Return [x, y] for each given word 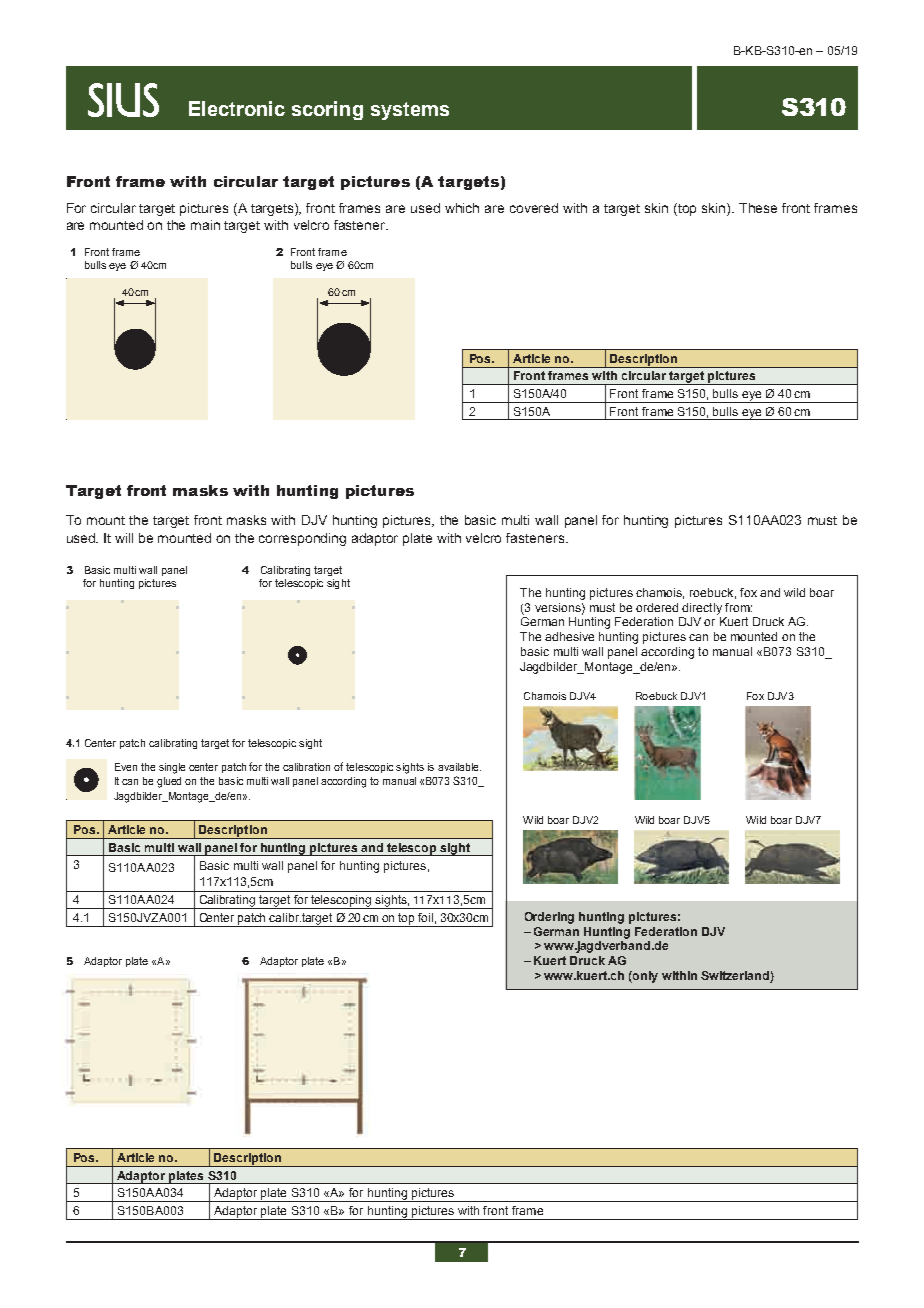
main [205, 225]
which [462, 208]
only [644, 977]
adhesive [569, 636]
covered [534, 208]
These [758, 208]
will [124, 538]
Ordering [549, 918]
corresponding [302, 539]
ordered [657, 607]
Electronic [237, 108]
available [459, 767]
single [172, 768]
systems [410, 111]
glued [169, 782]
